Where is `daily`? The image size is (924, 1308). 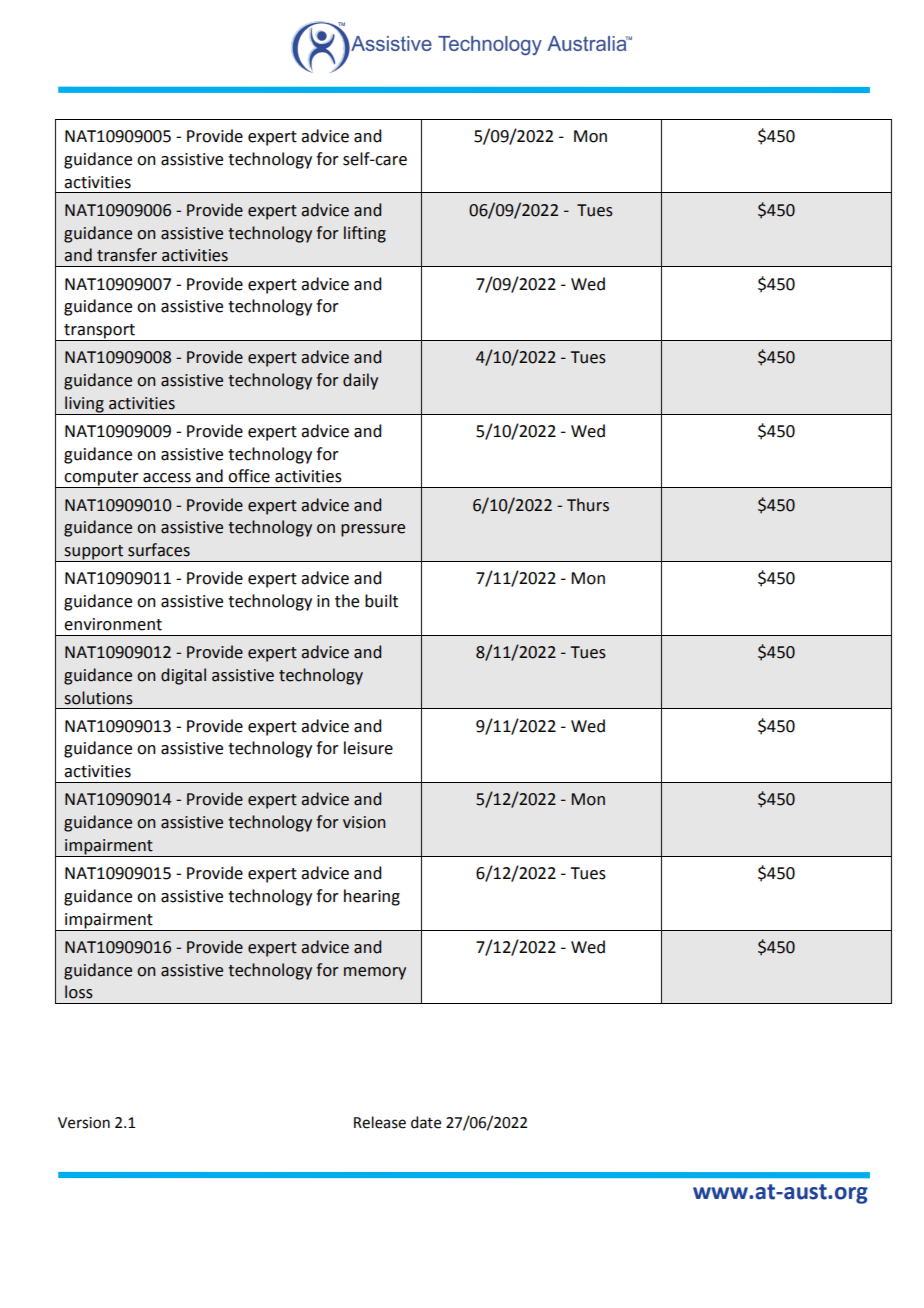 daily is located at coordinates (360, 381).
